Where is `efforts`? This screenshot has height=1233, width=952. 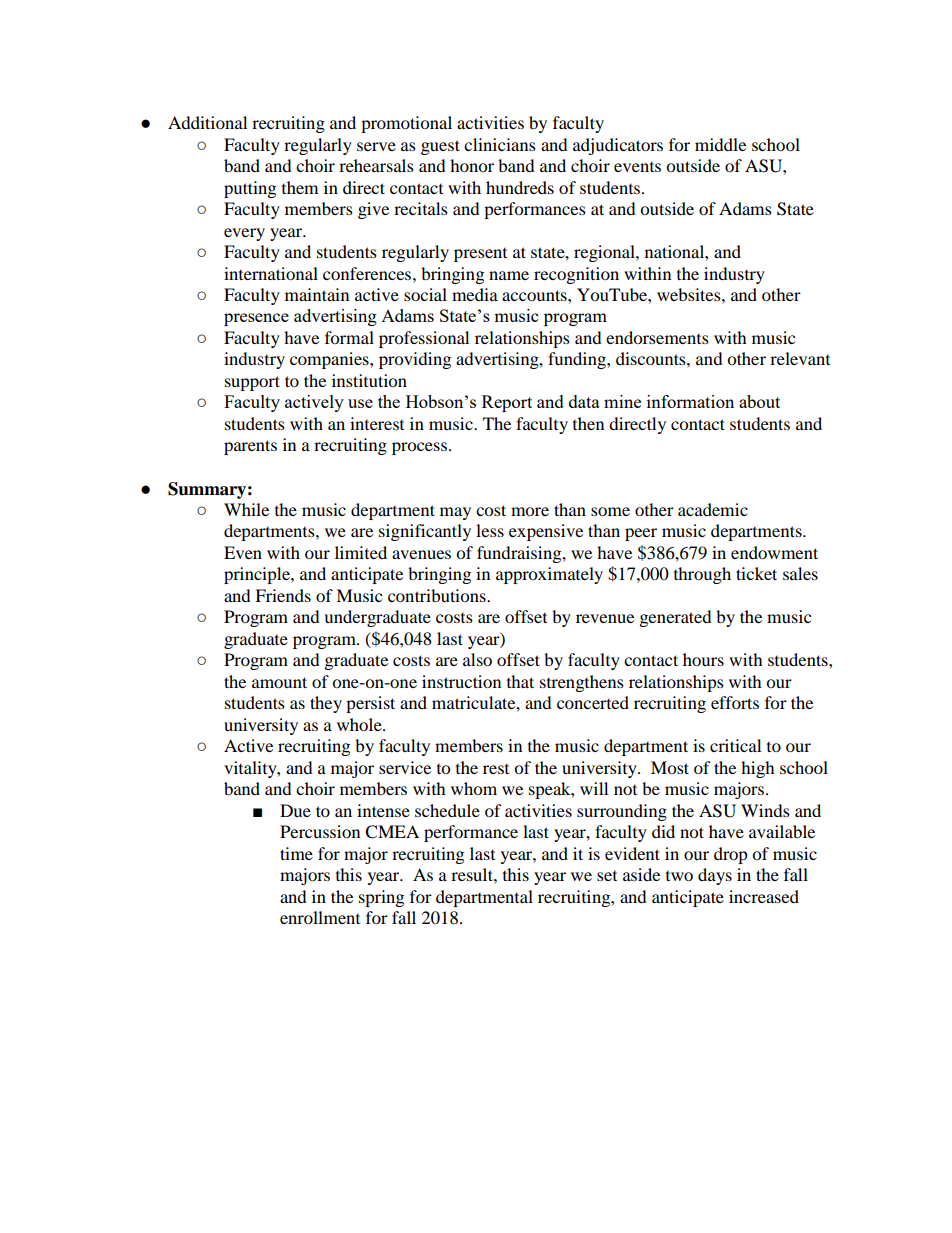
efforts is located at coordinates (735, 702).
